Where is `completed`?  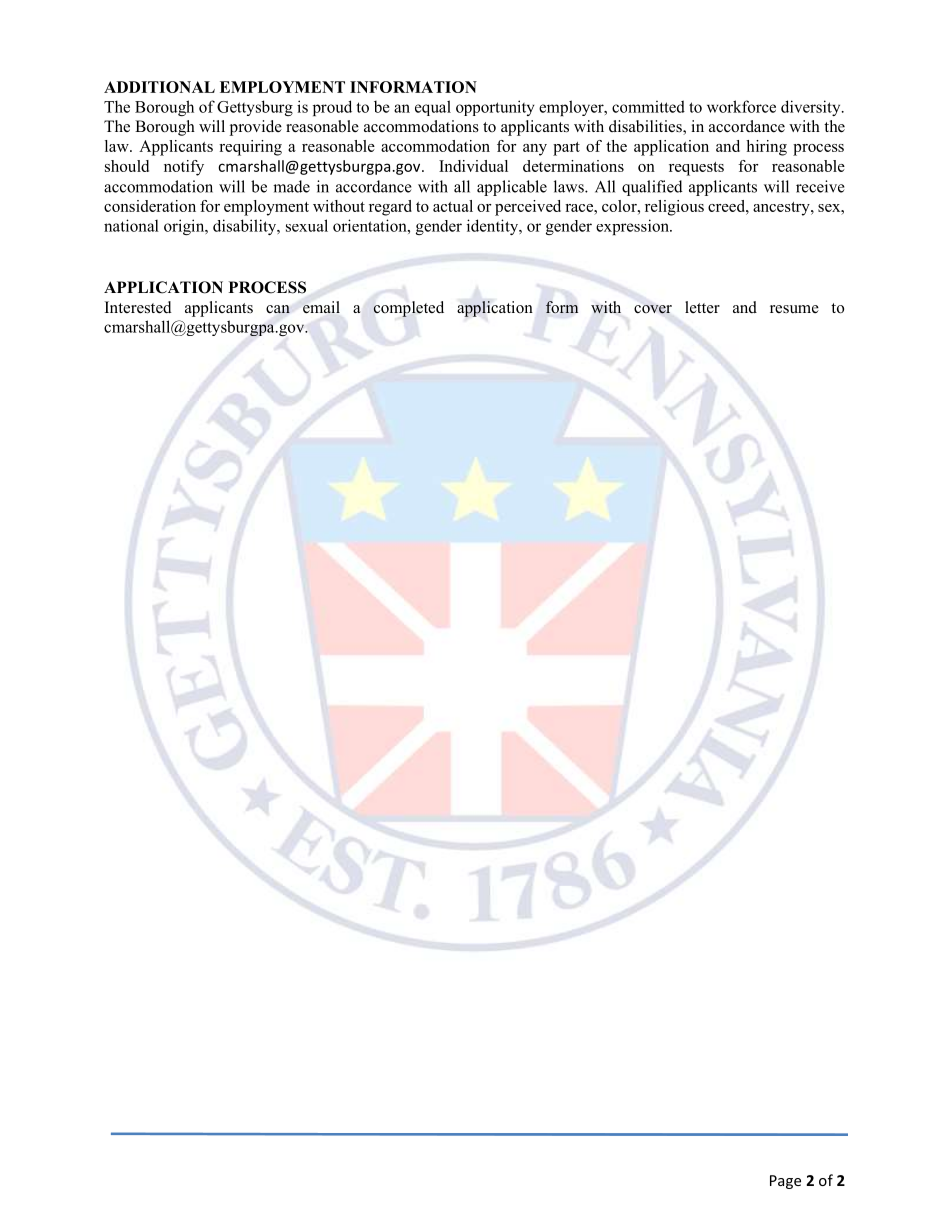 completed is located at coordinates (408, 309).
